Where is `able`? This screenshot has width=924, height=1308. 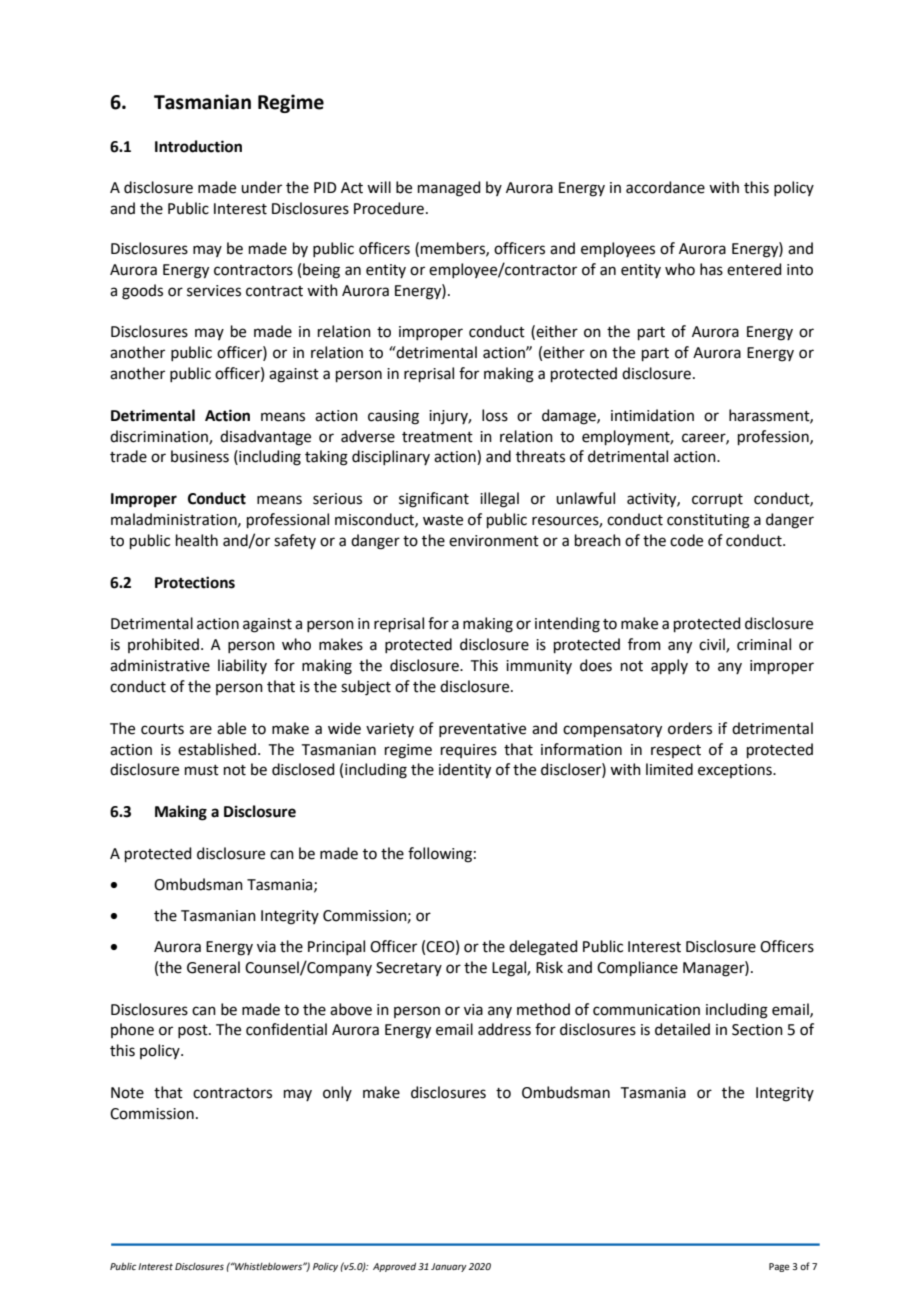
able is located at coordinates (231, 728).
